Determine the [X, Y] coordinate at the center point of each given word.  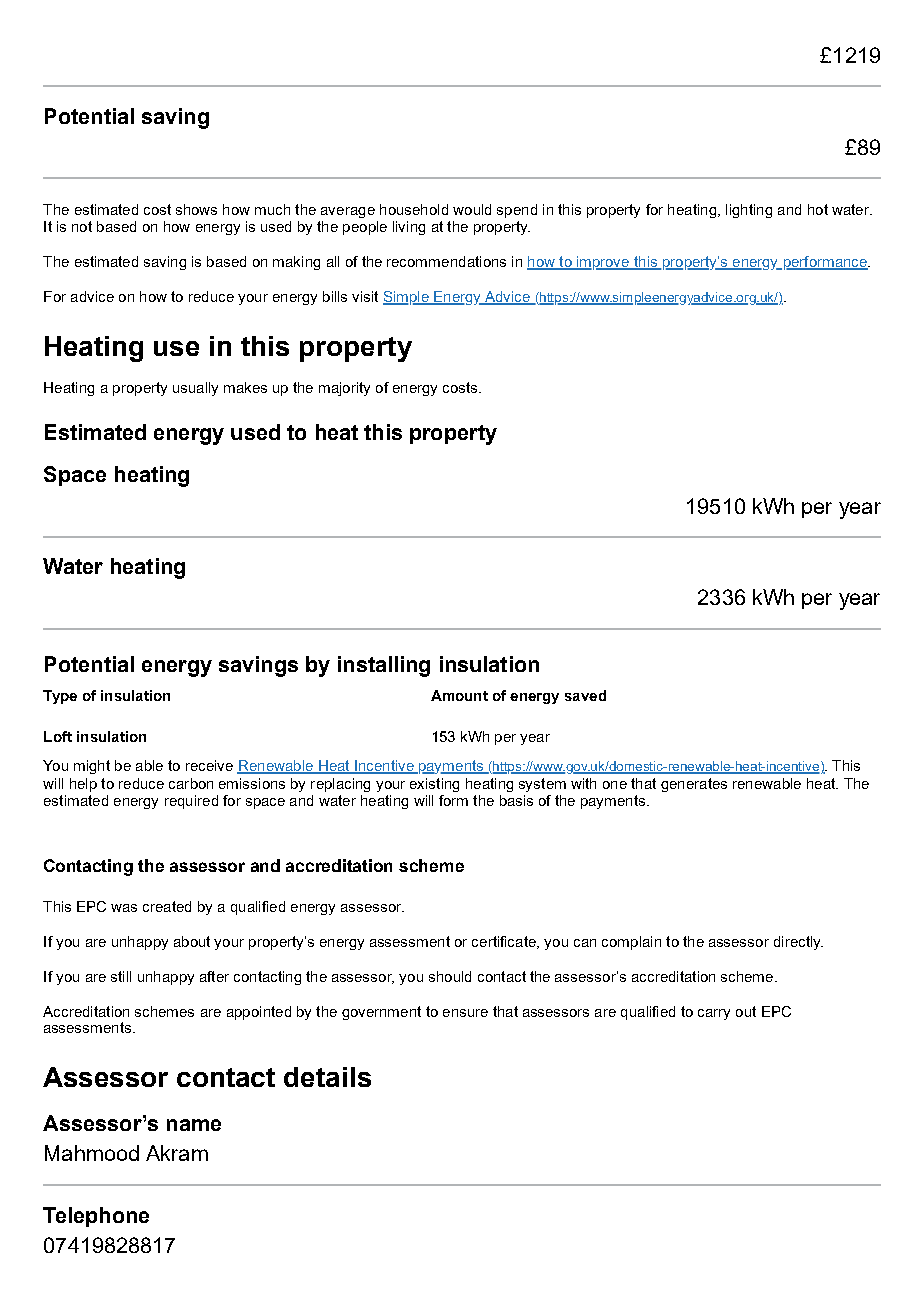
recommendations [446, 261]
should [450, 976]
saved [585, 695]
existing [434, 785]
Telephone [96, 1217]
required [191, 802]
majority [344, 389]
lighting [749, 211]
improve [603, 263]
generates [694, 785]
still [121, 976]
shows [196, 209]
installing [384, 666]
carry [714, 1014]
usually [195, 389]
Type [60, 697]
